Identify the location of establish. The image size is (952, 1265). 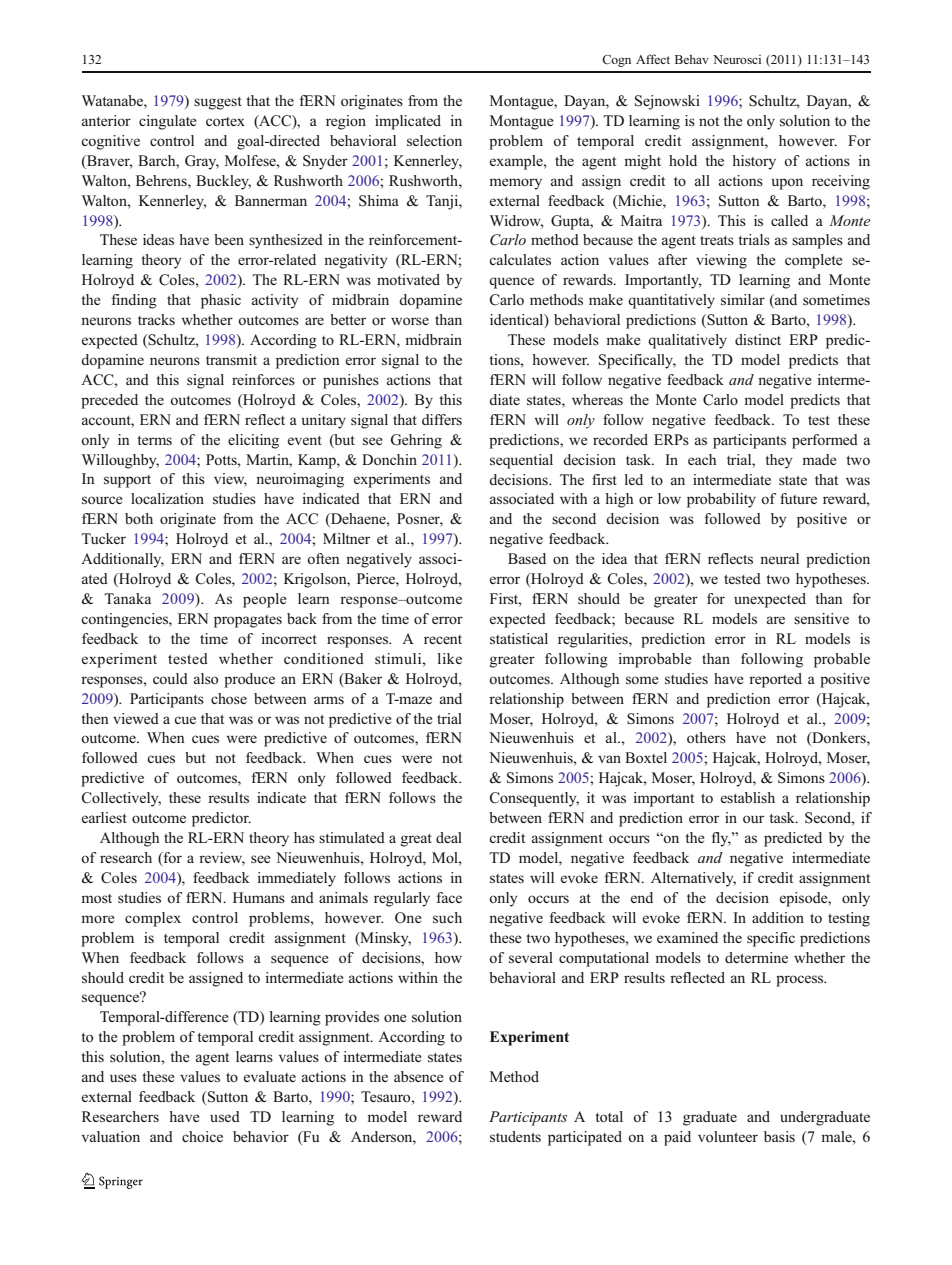
(748, 797).
